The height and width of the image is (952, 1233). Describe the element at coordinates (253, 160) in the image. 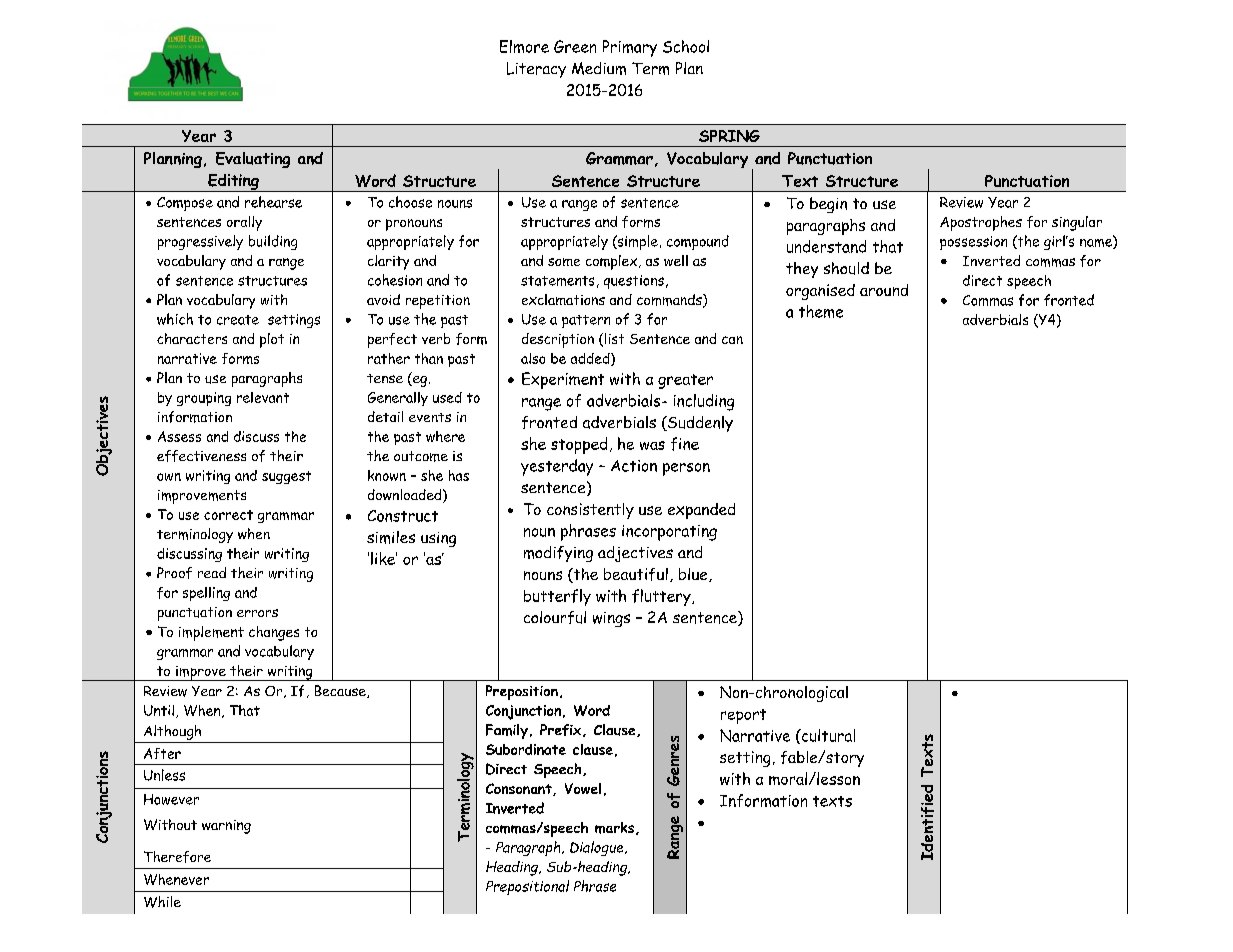

I see `Evaluating` at that location.
